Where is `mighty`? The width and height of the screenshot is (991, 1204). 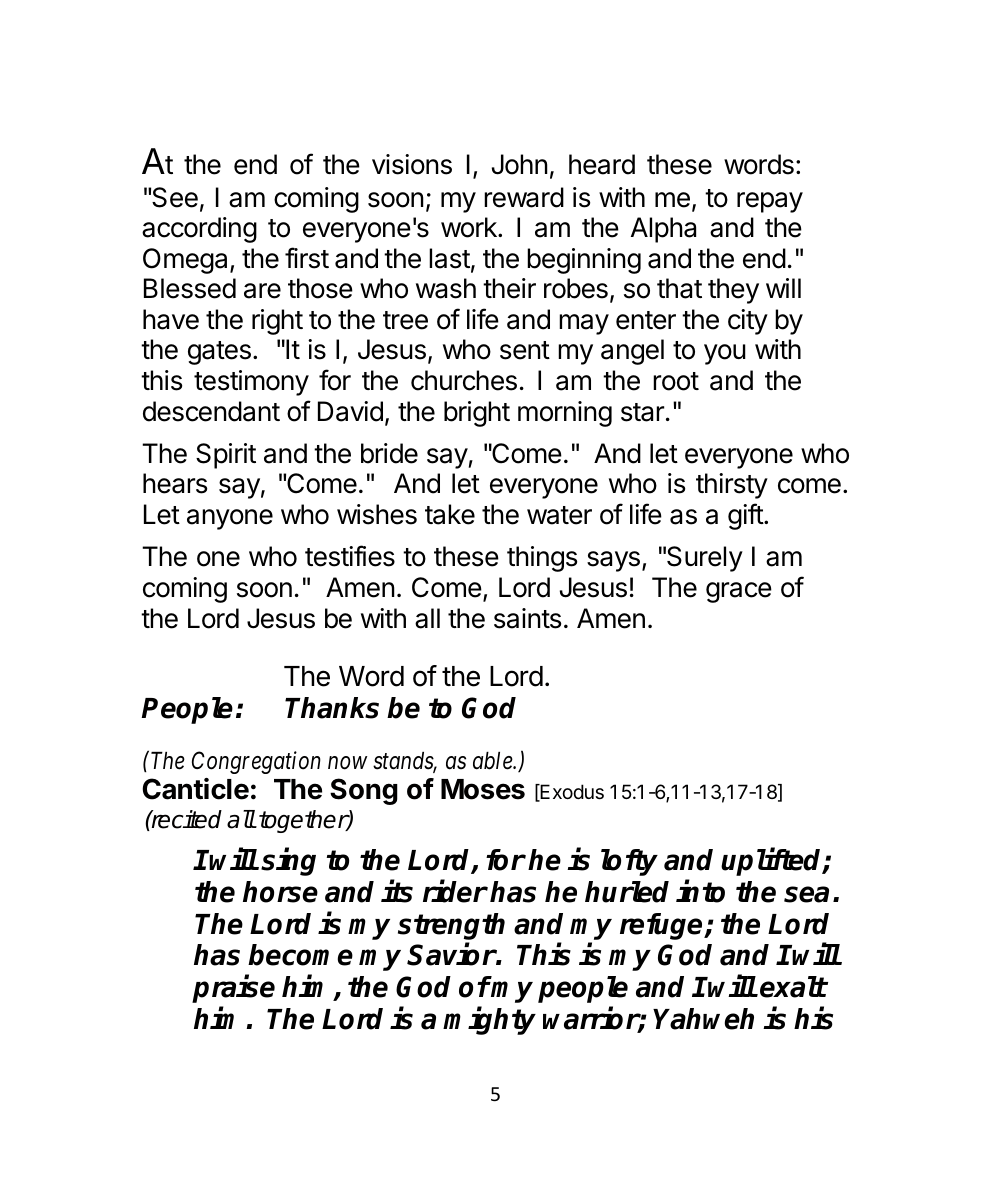
mighty is located at coordinates (489, 1021).
